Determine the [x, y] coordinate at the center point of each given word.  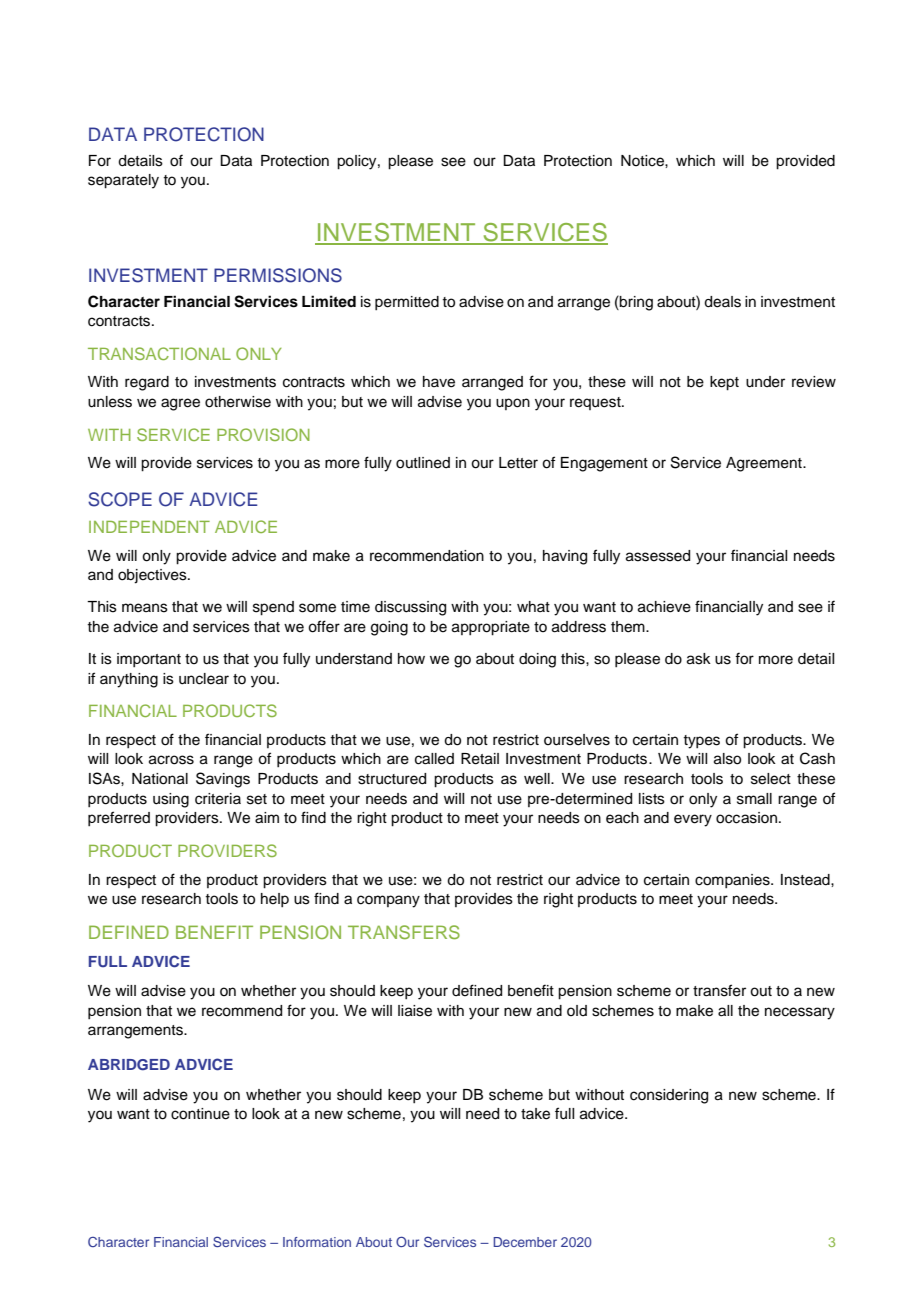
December [525, 1242]
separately [123, 181]
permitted [407, 303]
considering [669, 1096]
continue [200, 1114]
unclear [204, 679]
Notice [643, 161]
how [411, 658]
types [701, 742]
